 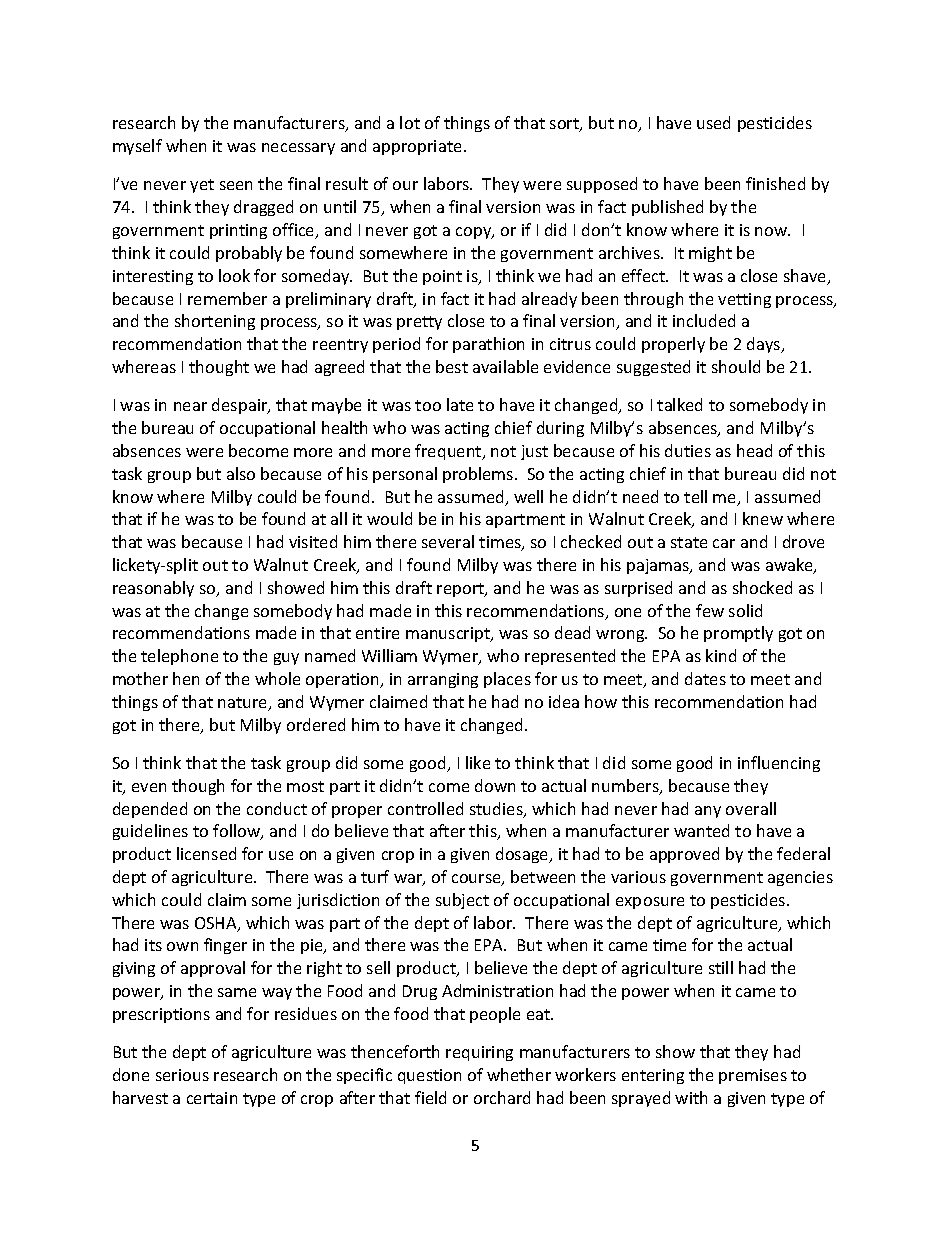 What do you see at coordinates (452, 366) in the screenshot?
I see `best` at bounding box center [452, 366].
